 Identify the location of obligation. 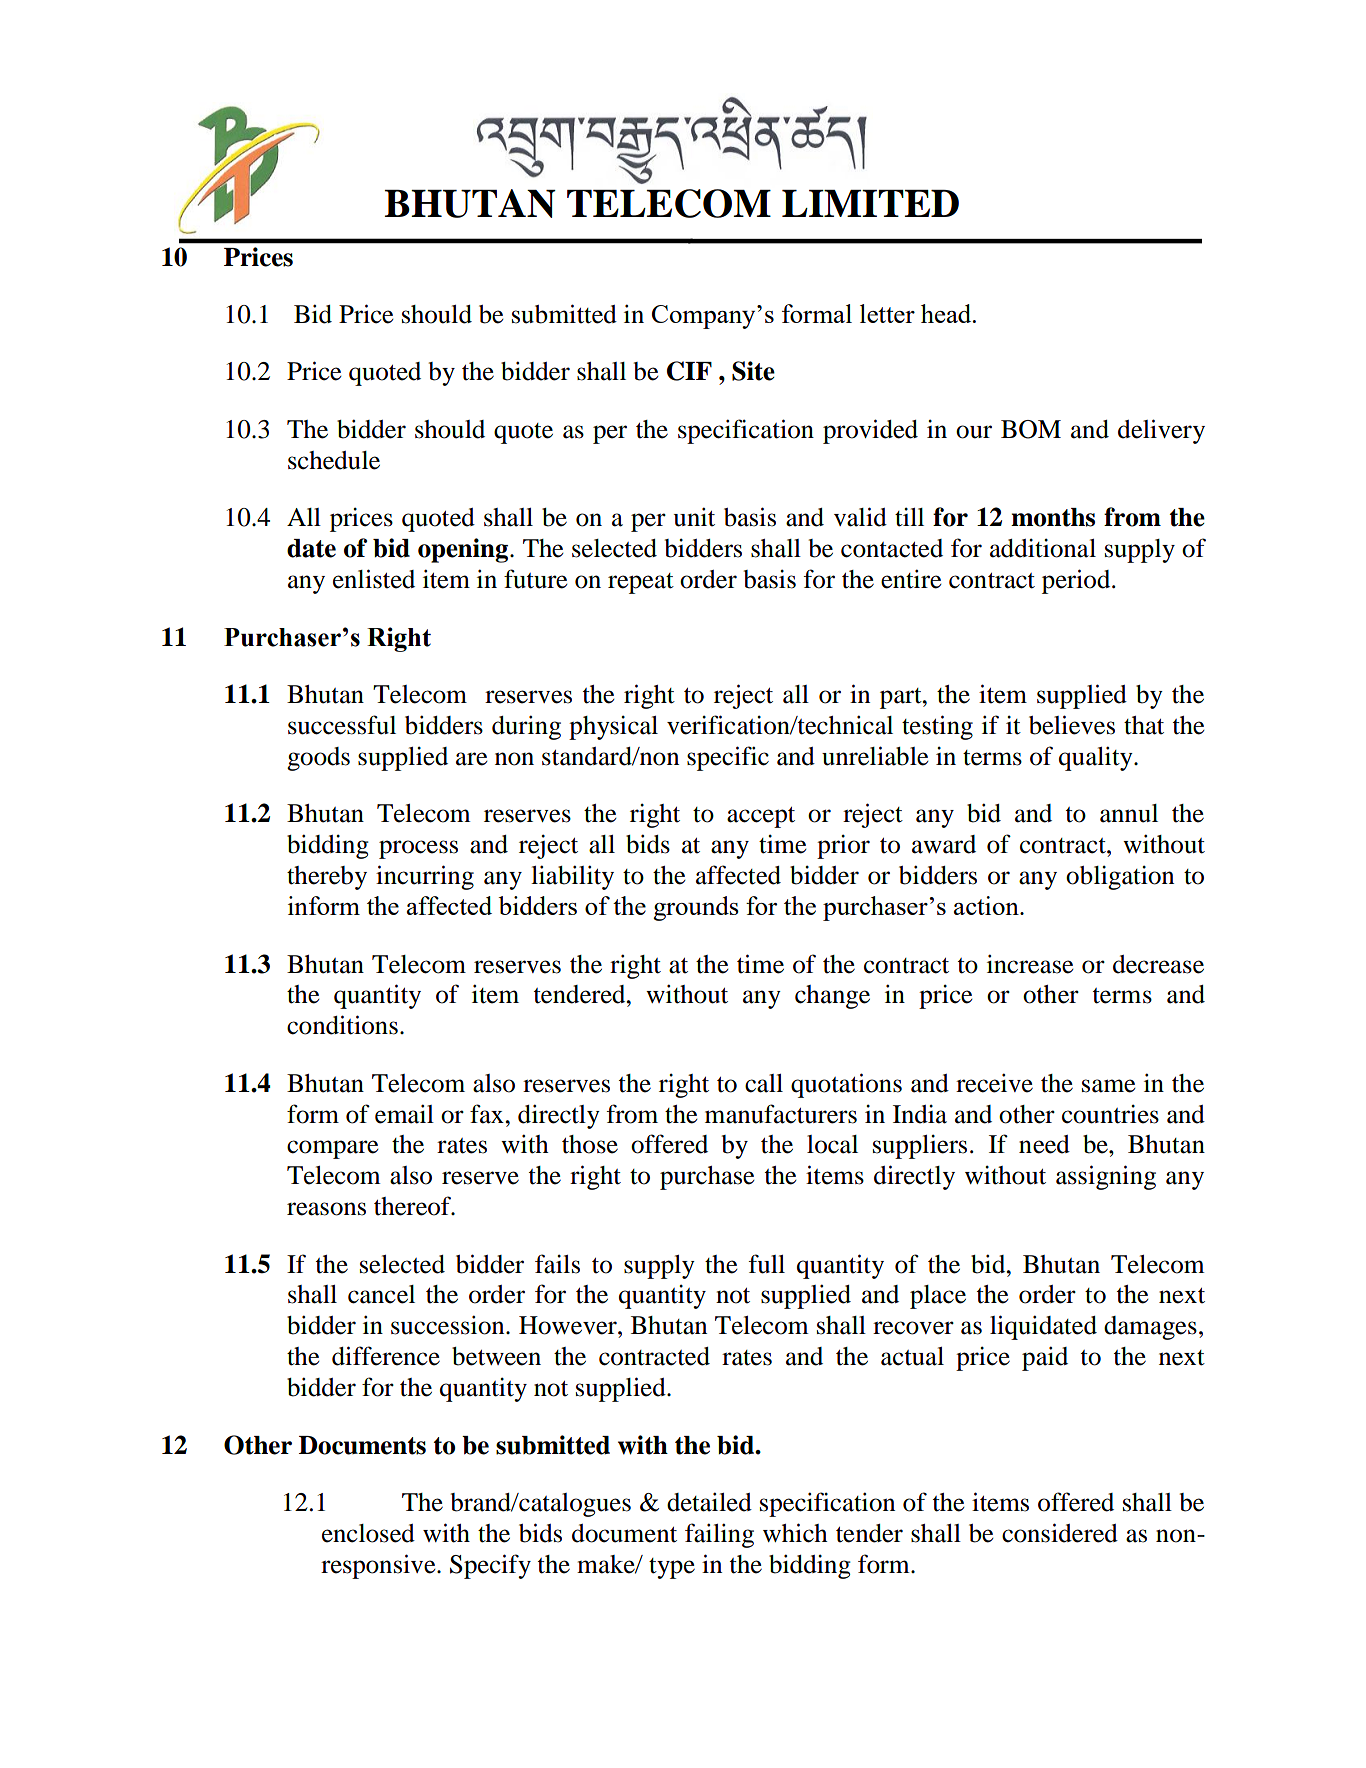
(1120, 877).
